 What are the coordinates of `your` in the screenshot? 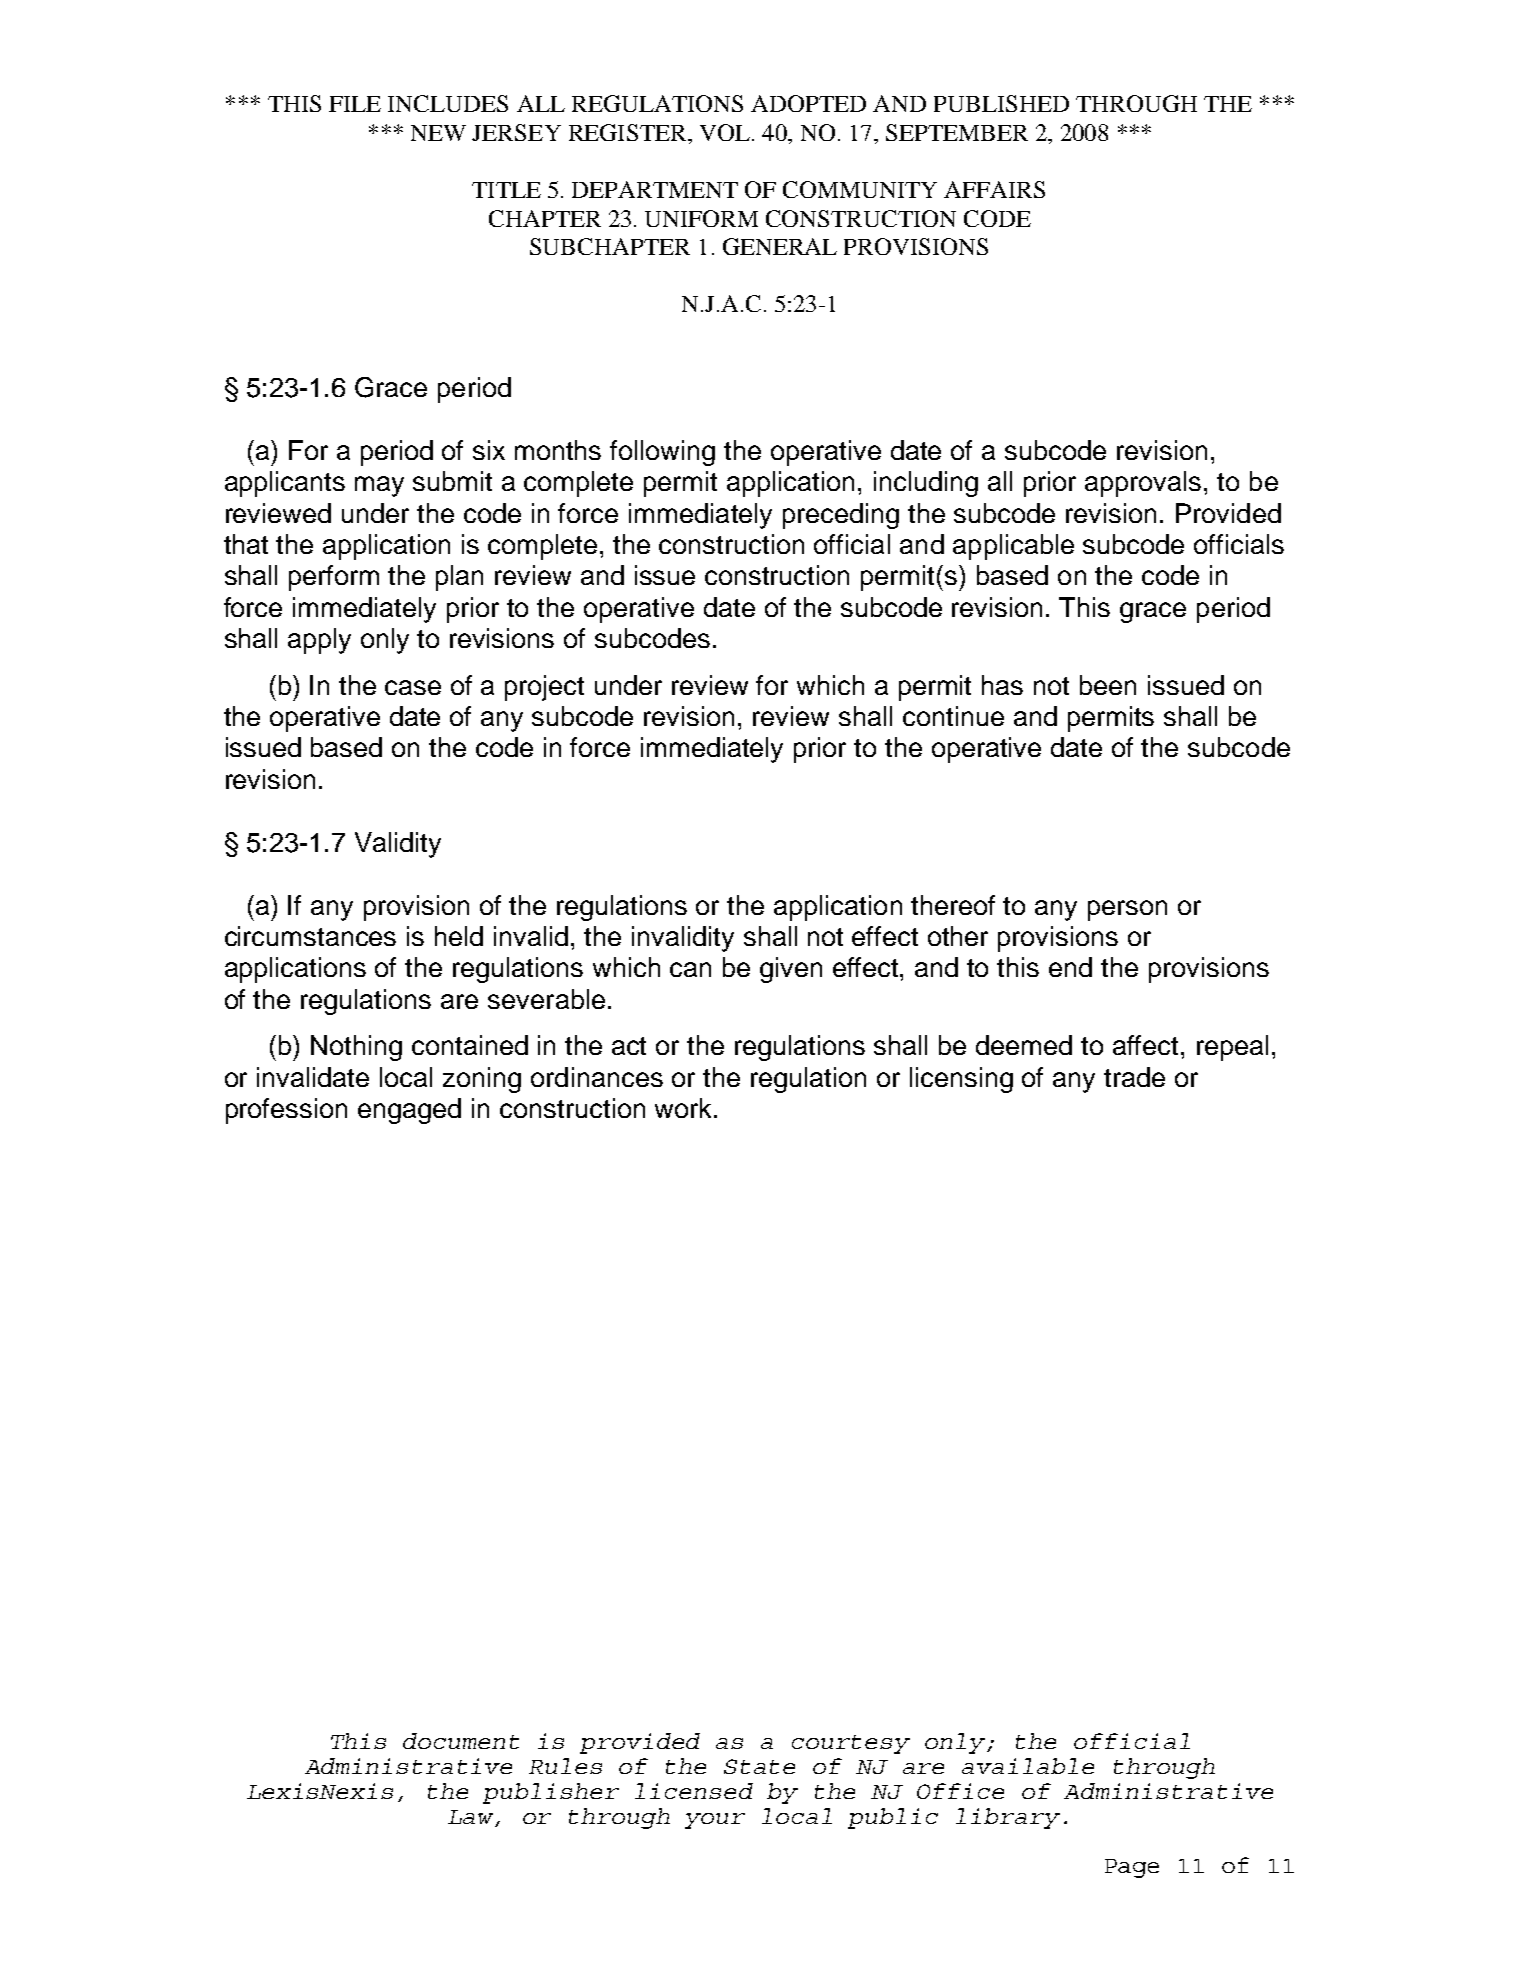 It's located at (715, 1821).
